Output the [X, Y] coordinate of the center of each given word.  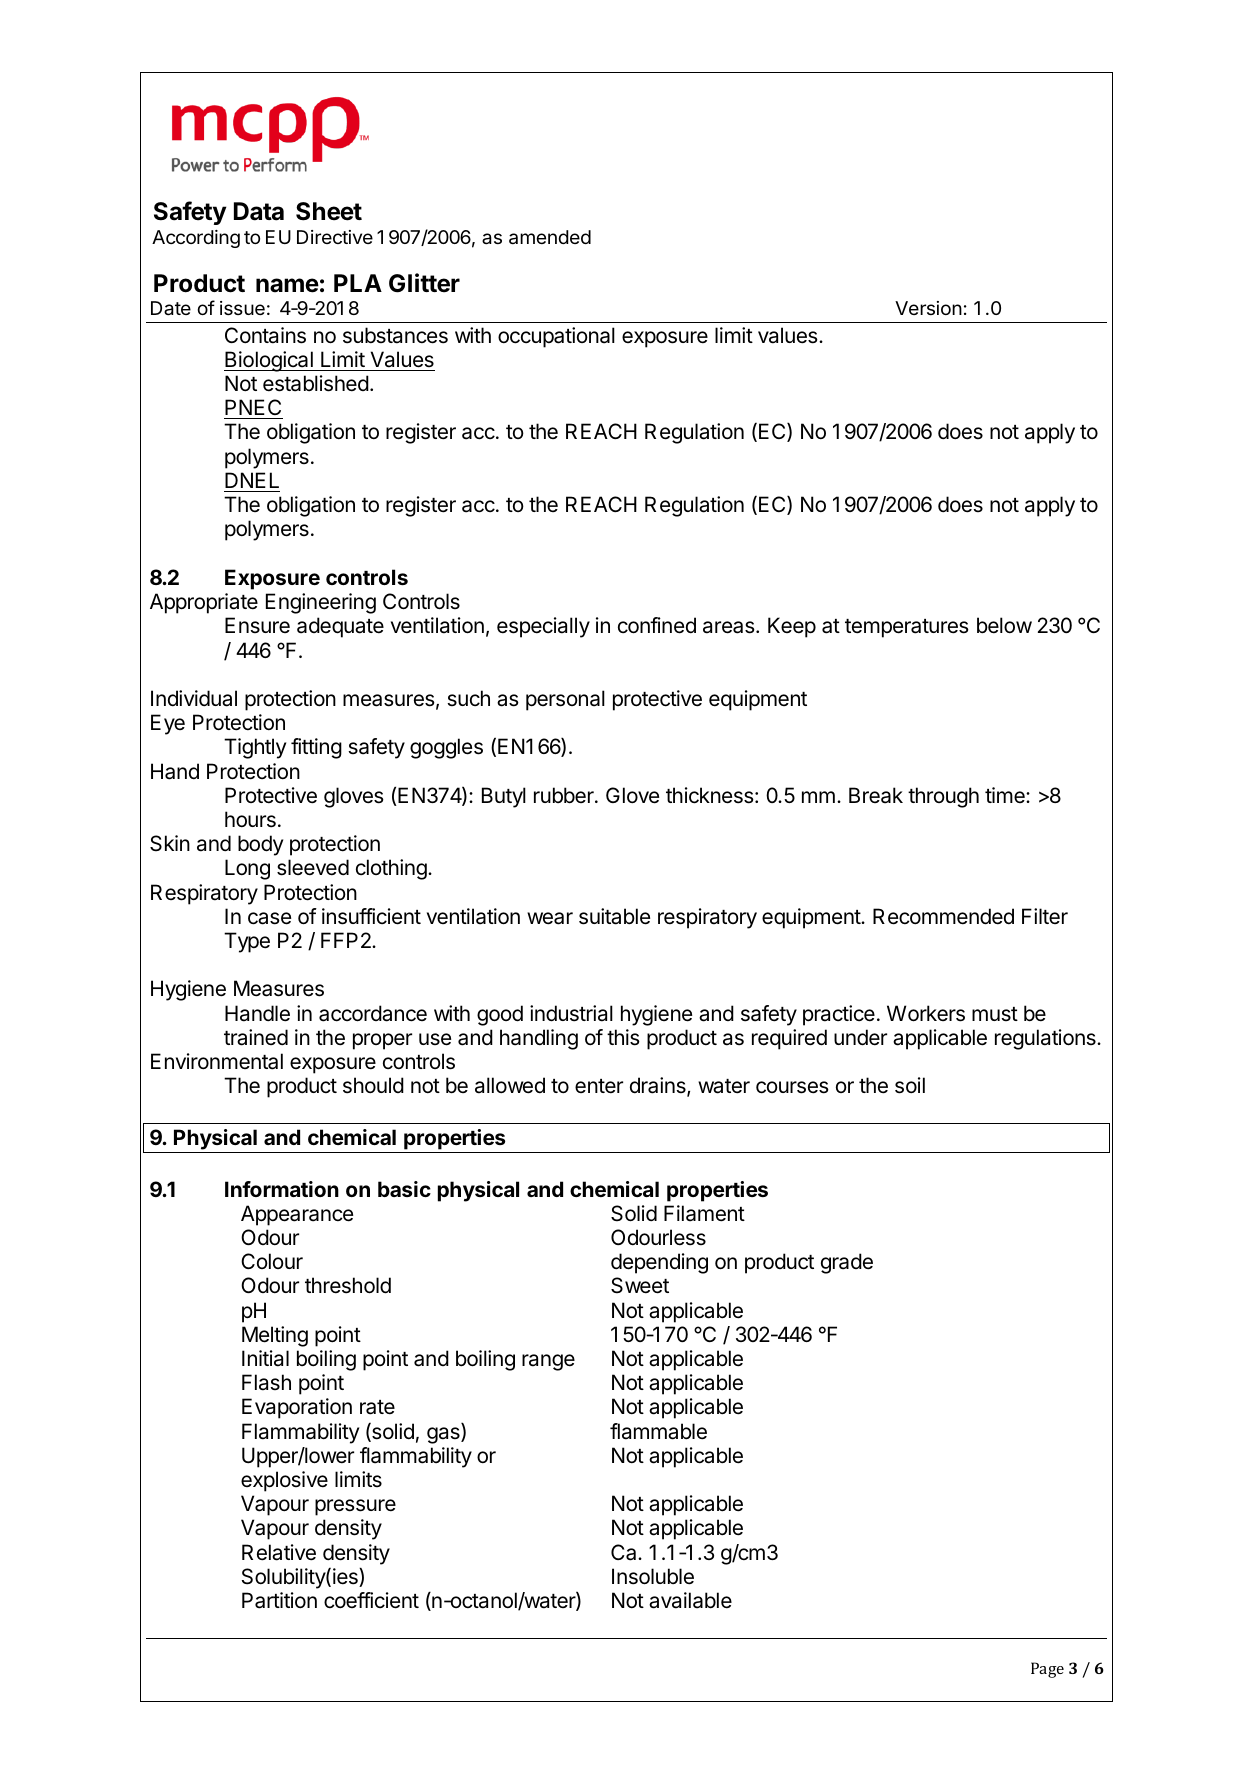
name [287, 285]
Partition [279, 1600]
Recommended [943, 916]
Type [247, 942]
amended [550, 237]
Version [928, 308]
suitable [614, 916]
